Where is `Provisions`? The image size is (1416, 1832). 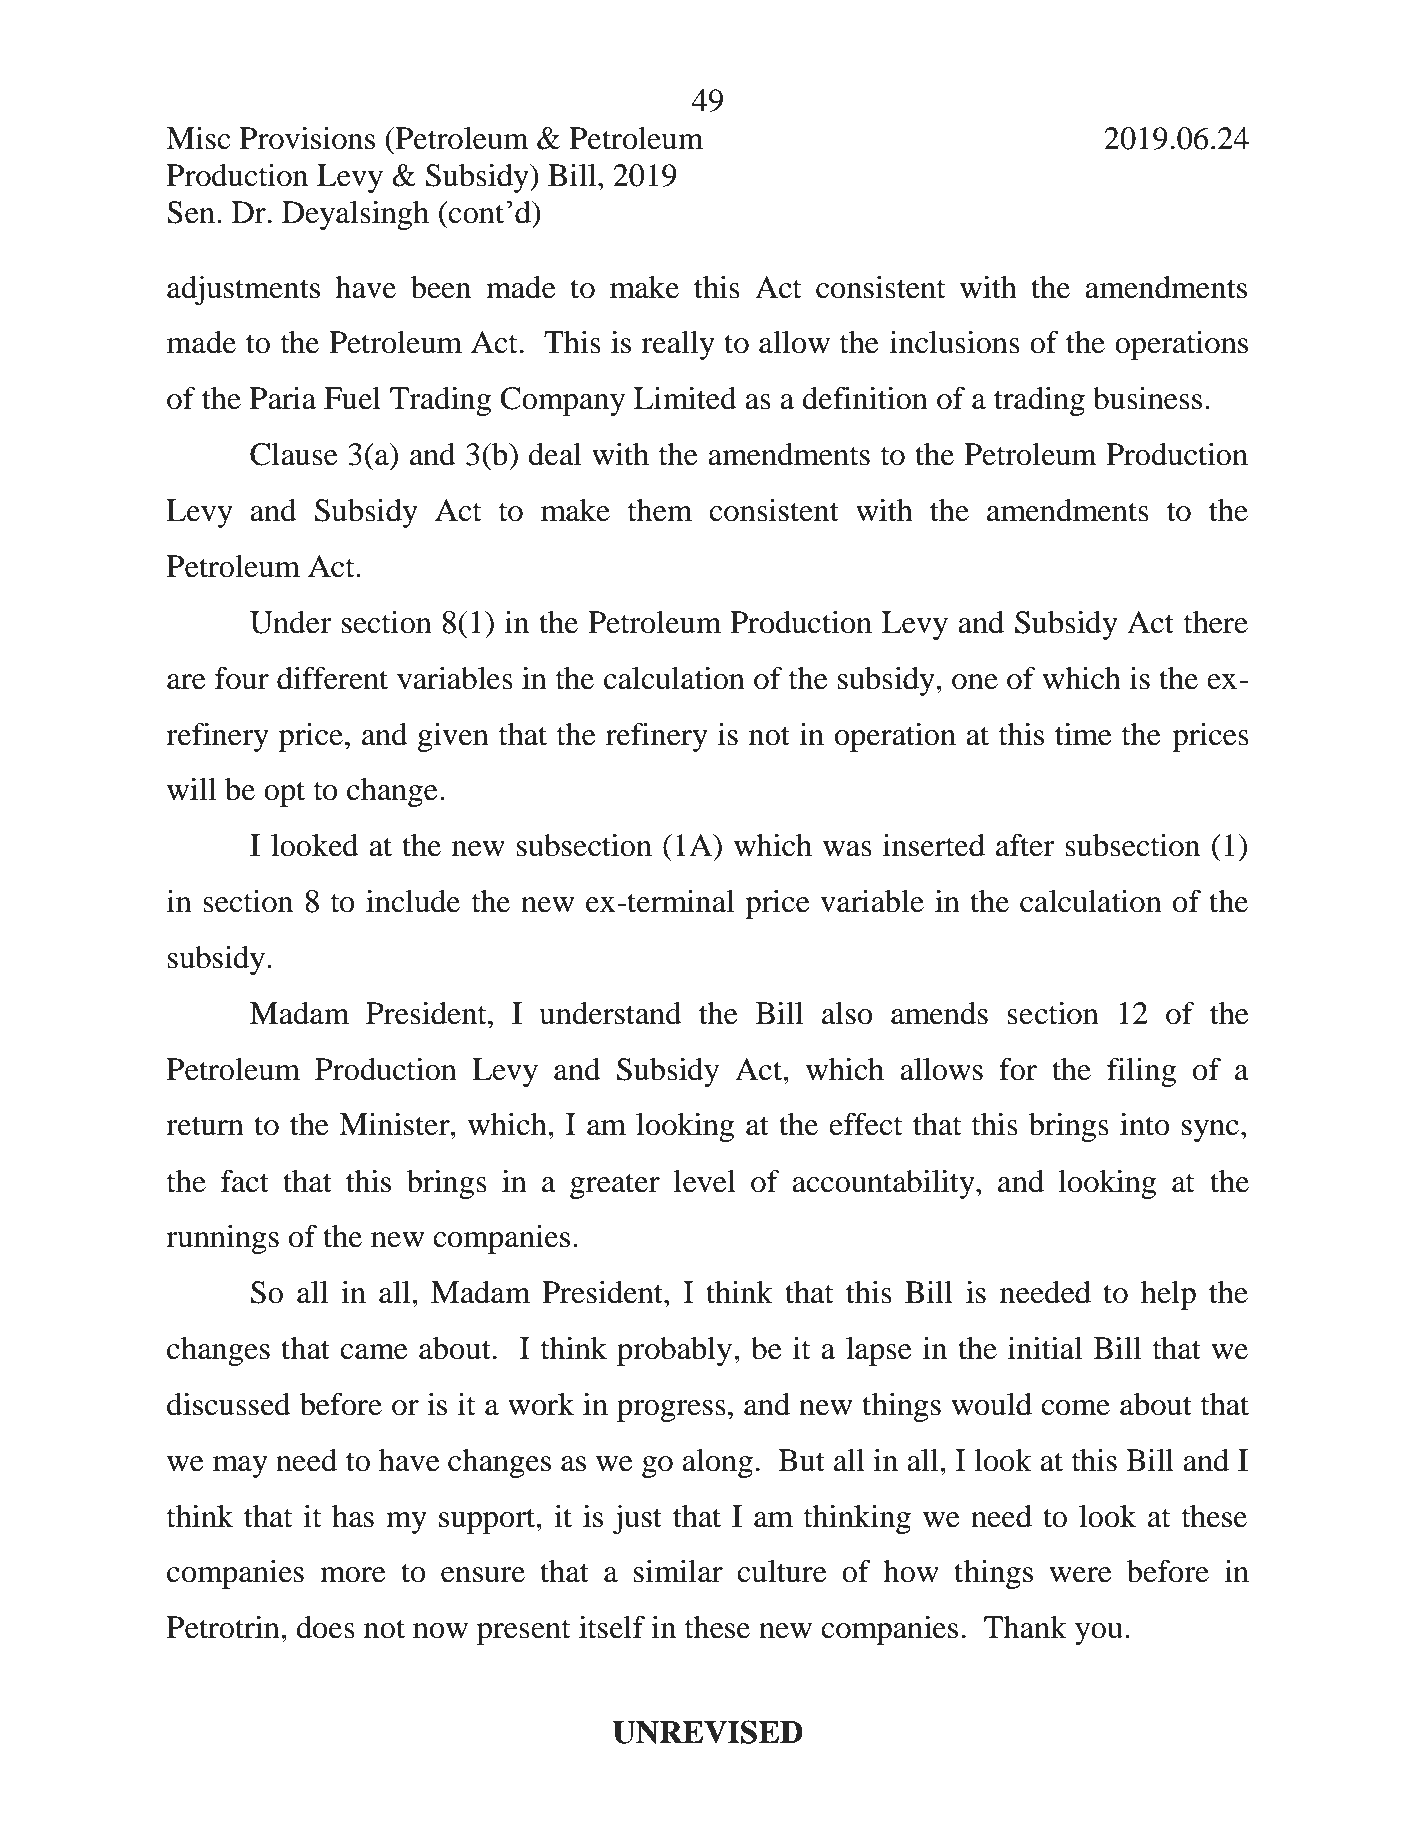
Provisions is located at coordinates (307, 138).
